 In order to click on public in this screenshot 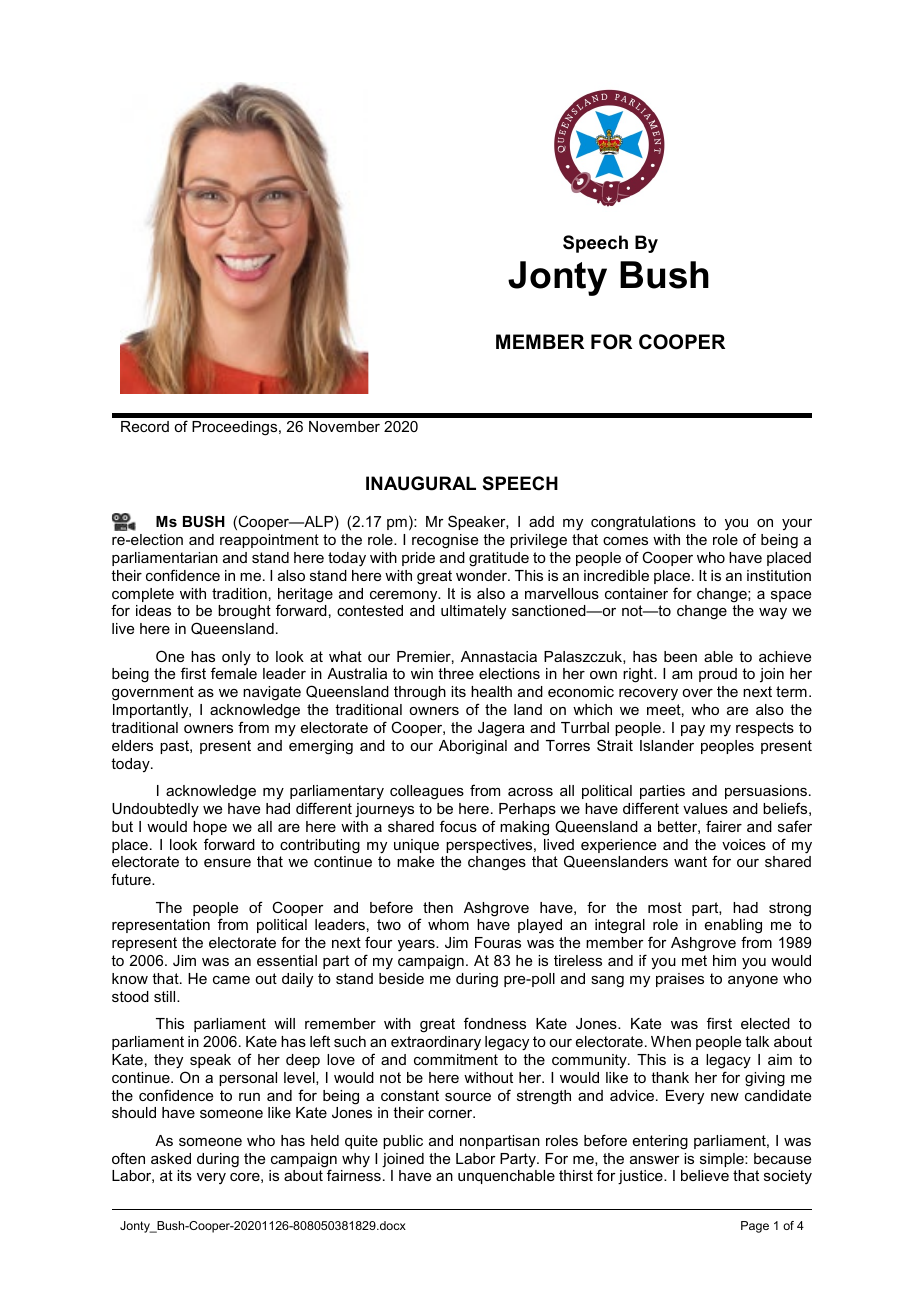, I will do `click(403, 1142)`.
